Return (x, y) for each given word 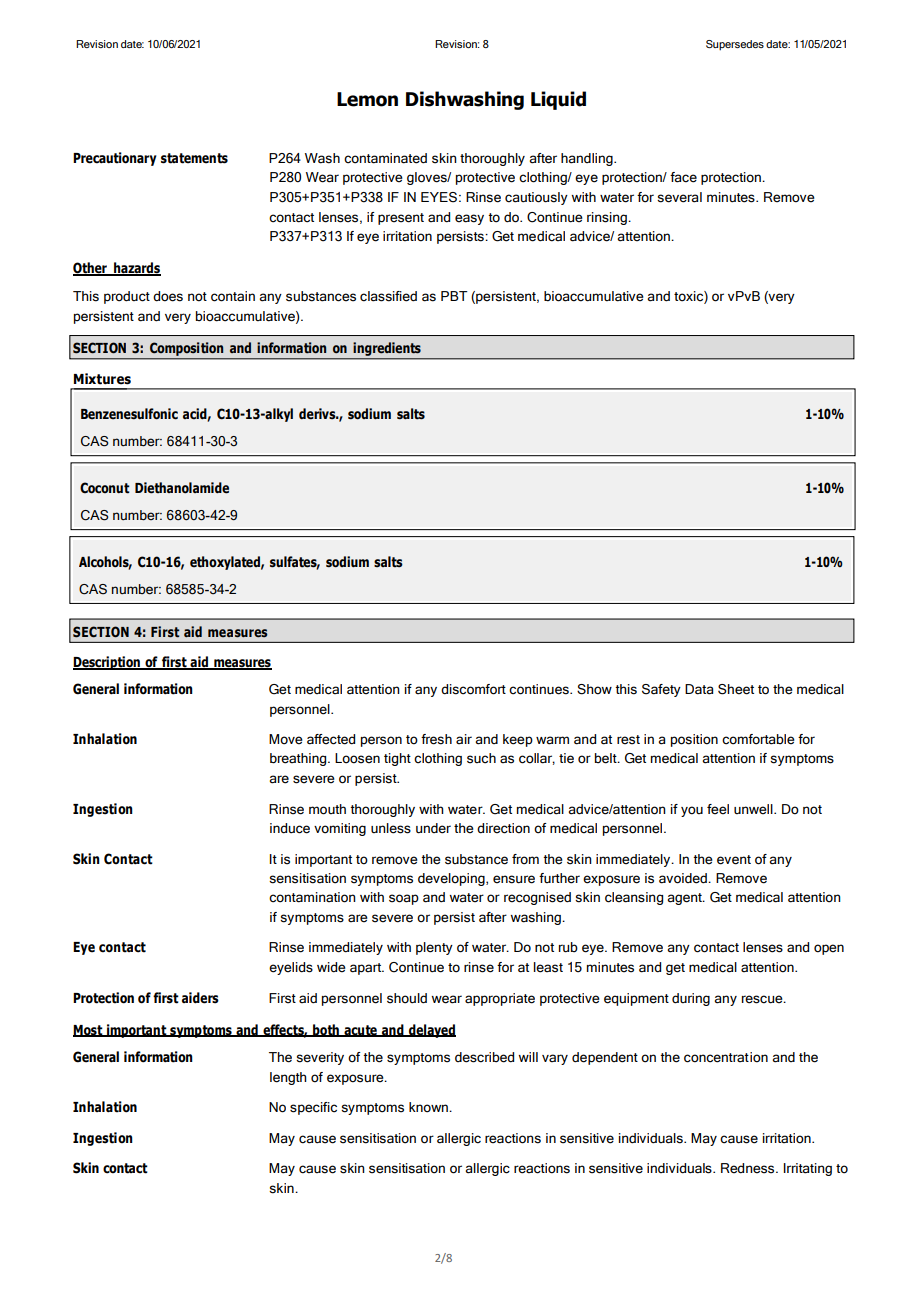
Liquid (558, 100)
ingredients (387, 350)
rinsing (608, 218)
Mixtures (102, 379)
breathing (299, 759)
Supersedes (735, 45)
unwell (754, 809)
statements (194, 158)
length (288, 1078)
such (481, 758)
